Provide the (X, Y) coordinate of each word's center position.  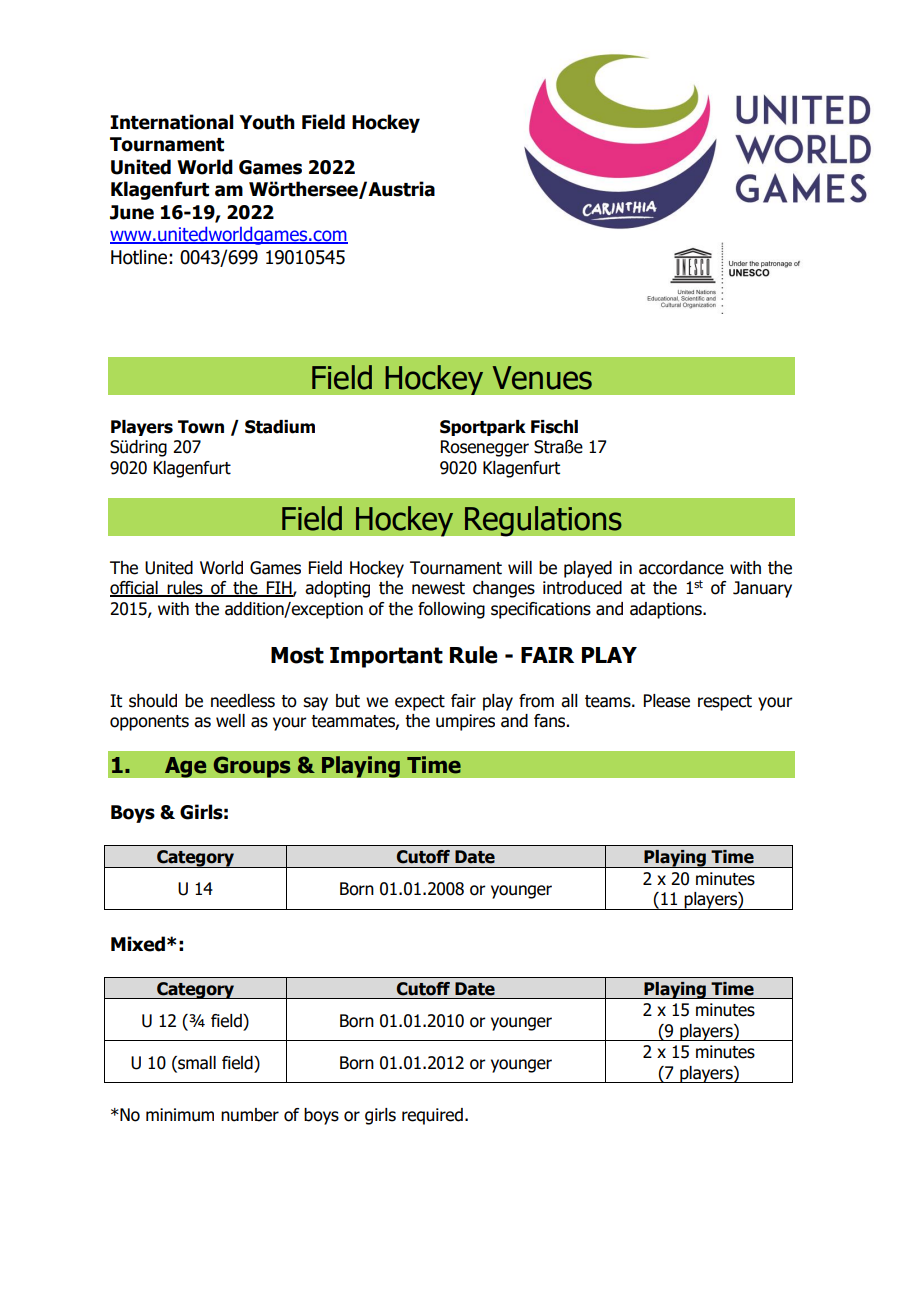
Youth (267, 122)
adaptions (667, 610)
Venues (542, 378)
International (171, 122)
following (451, 610)
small (196, 1063)
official (135, 589)
